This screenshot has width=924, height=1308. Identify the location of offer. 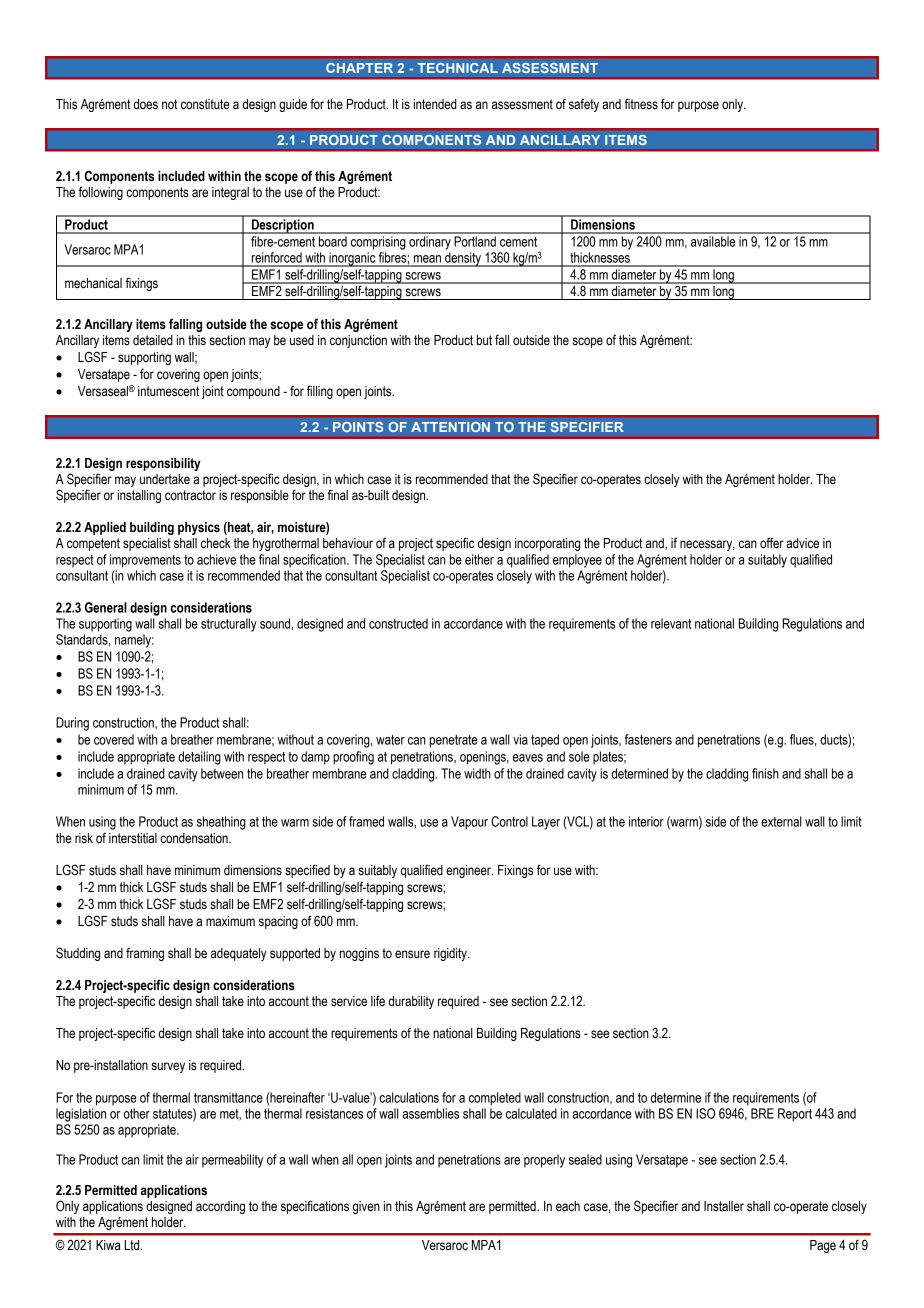
(771, 543).
